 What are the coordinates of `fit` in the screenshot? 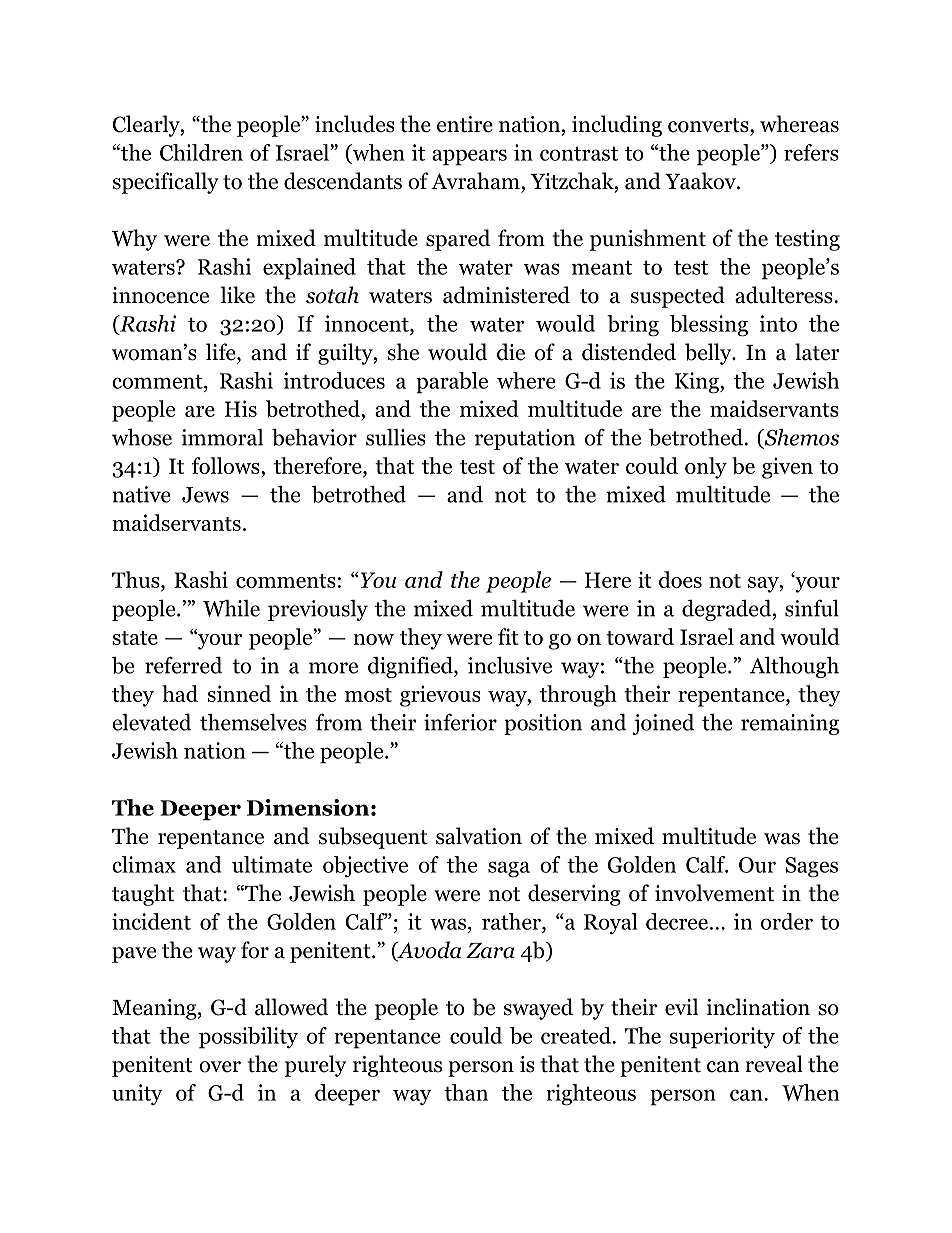 It's located at (508, 636).
